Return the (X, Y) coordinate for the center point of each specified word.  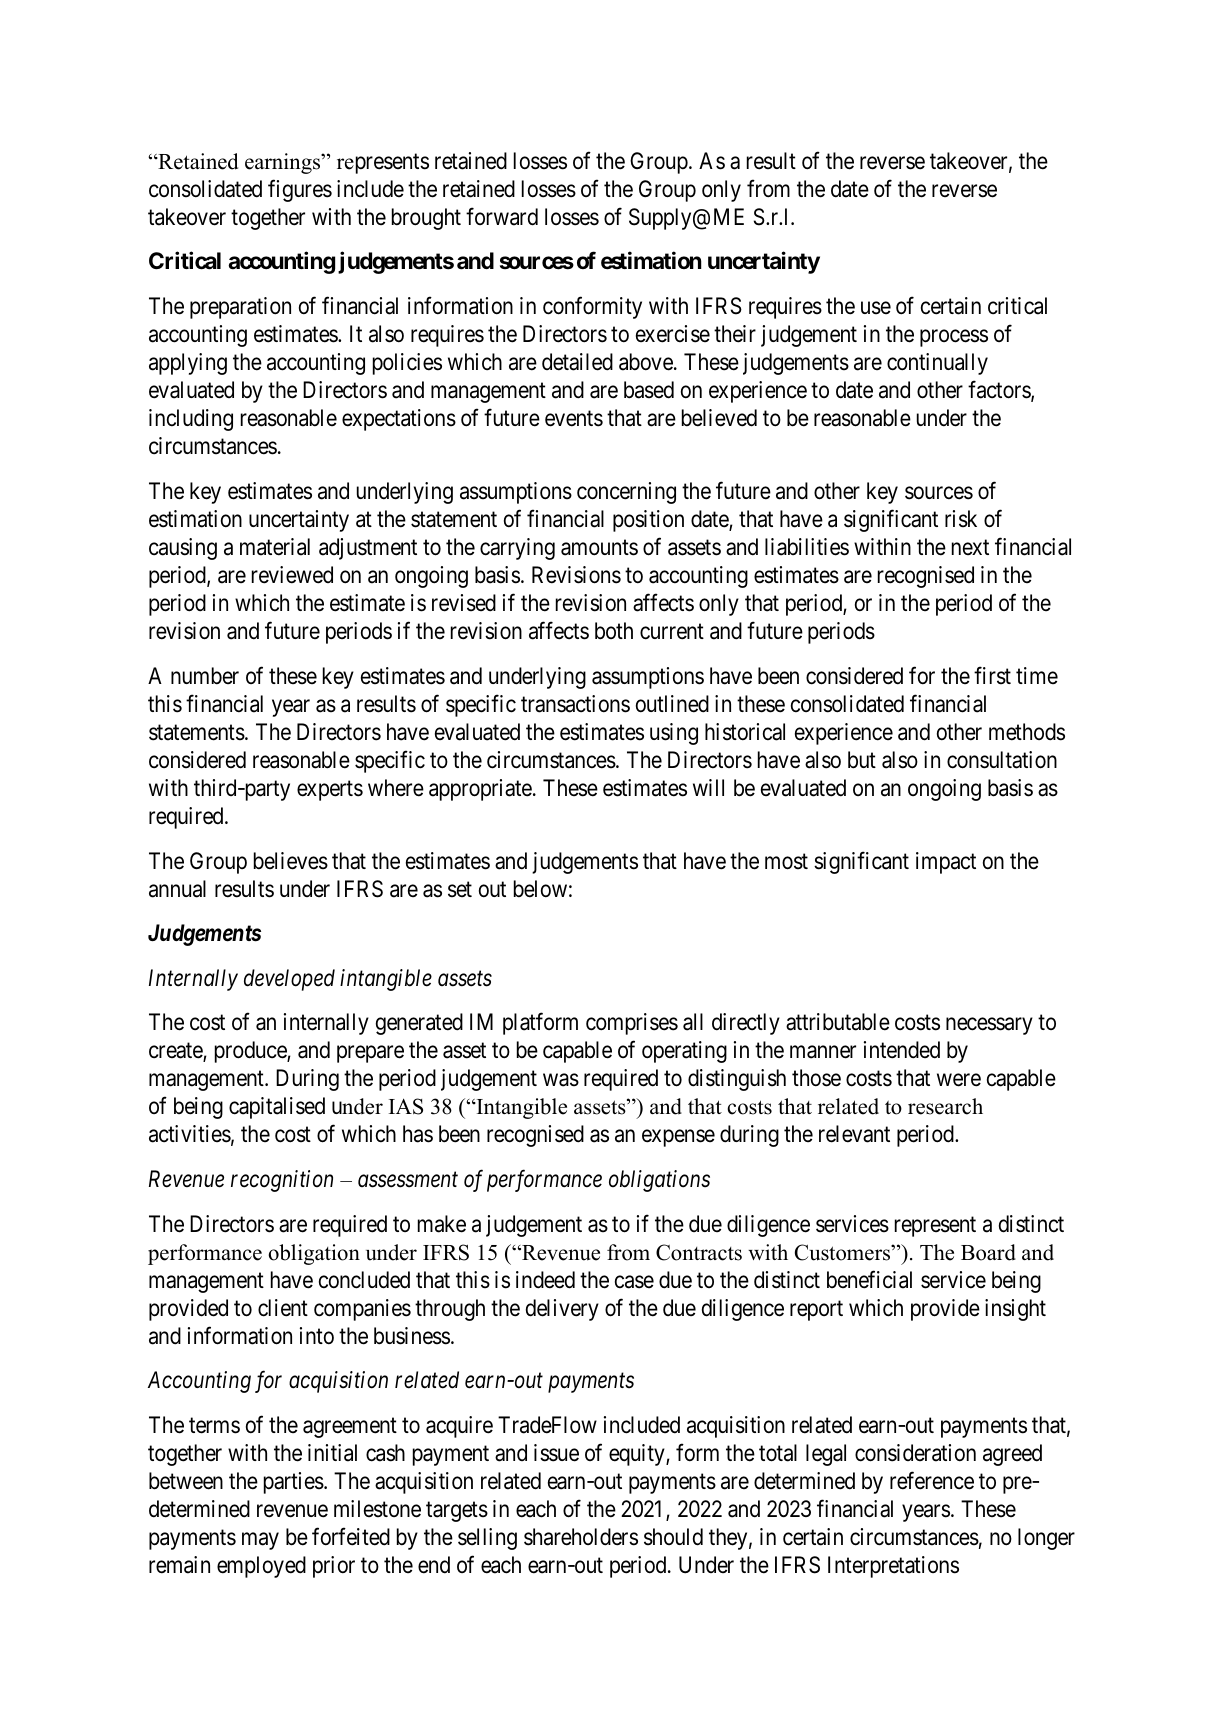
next (970, 547)
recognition (282, 1181)
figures (300, 190)
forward (502, 217)
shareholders (581, 1537)
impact (946, 863)
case (634, 1282)
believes (291, 861)
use (876, 308)
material (275, 547)
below (540, 889)
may (260, 1541)
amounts (599, 548)
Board (988, 1252)
